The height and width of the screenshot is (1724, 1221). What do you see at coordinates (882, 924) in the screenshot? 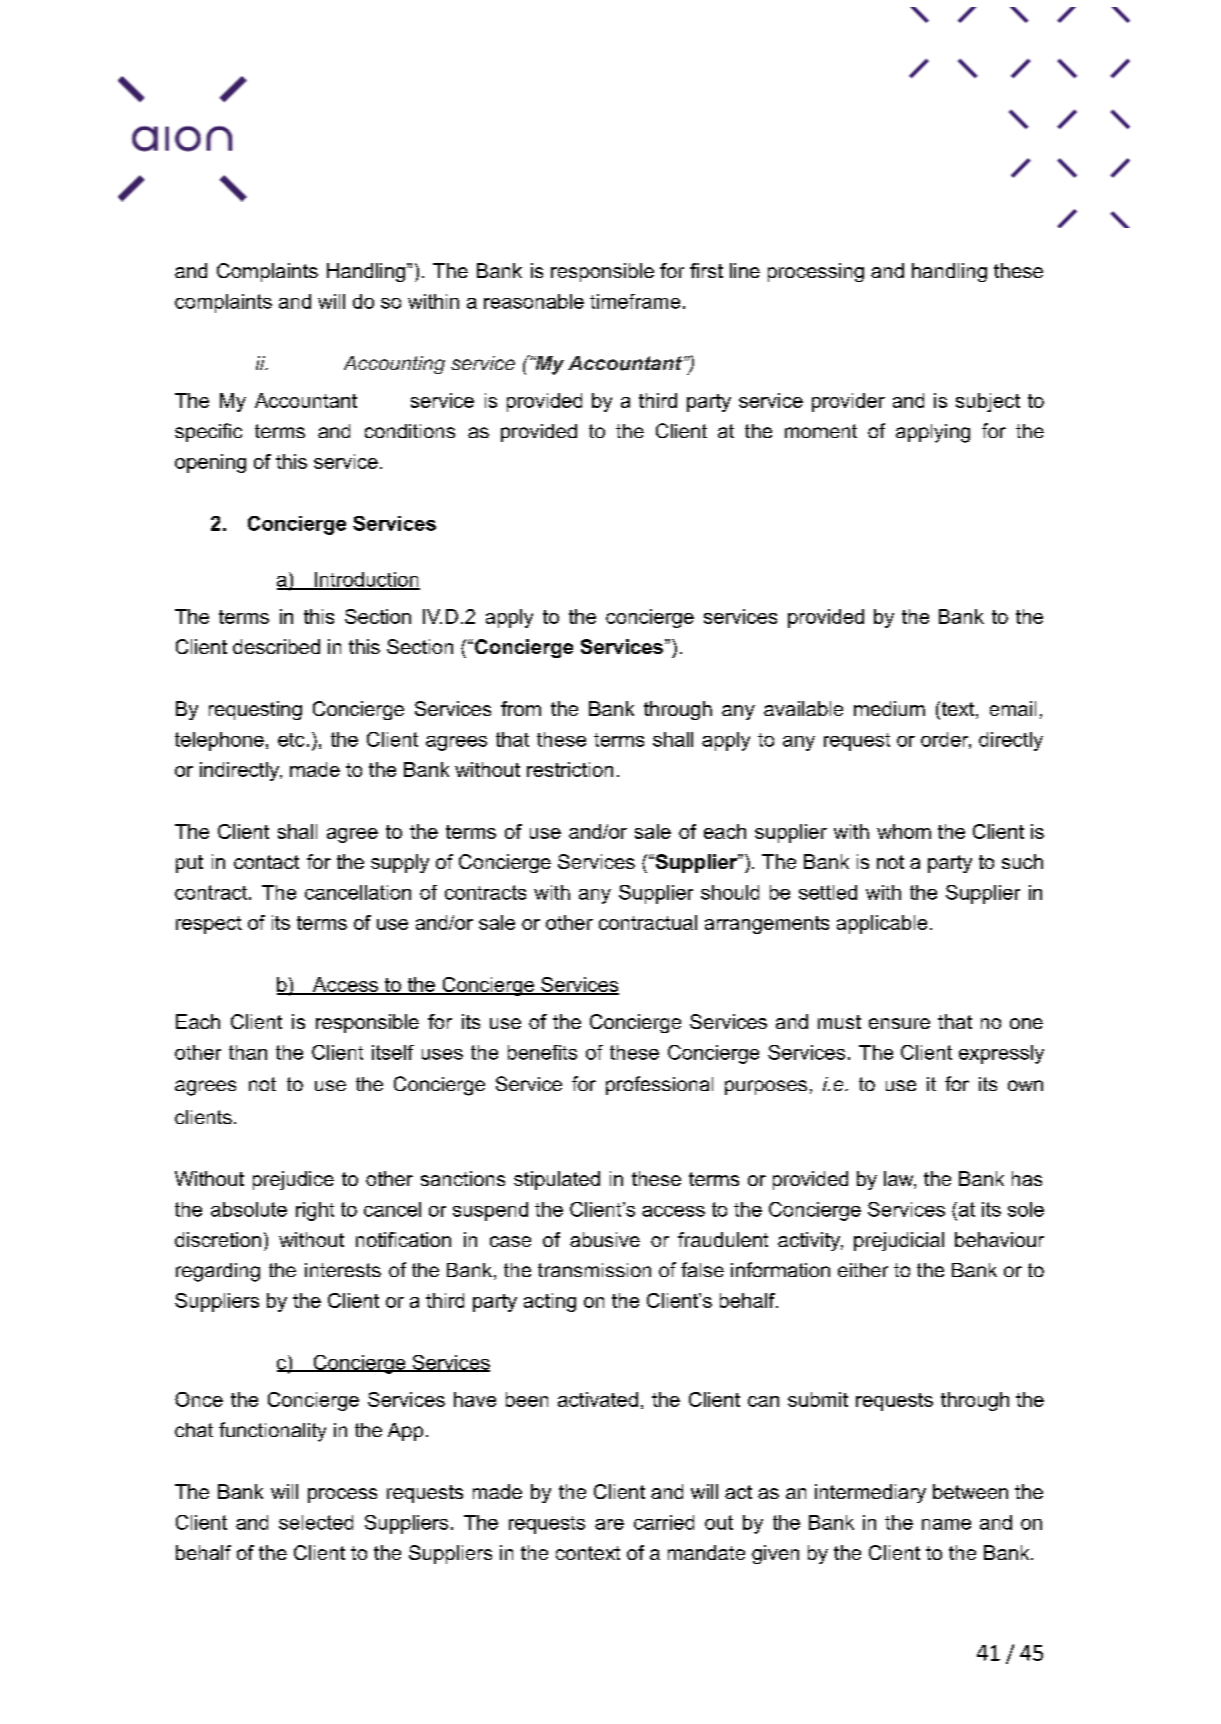
I see `applicable` at bounding box center [882, 924].
